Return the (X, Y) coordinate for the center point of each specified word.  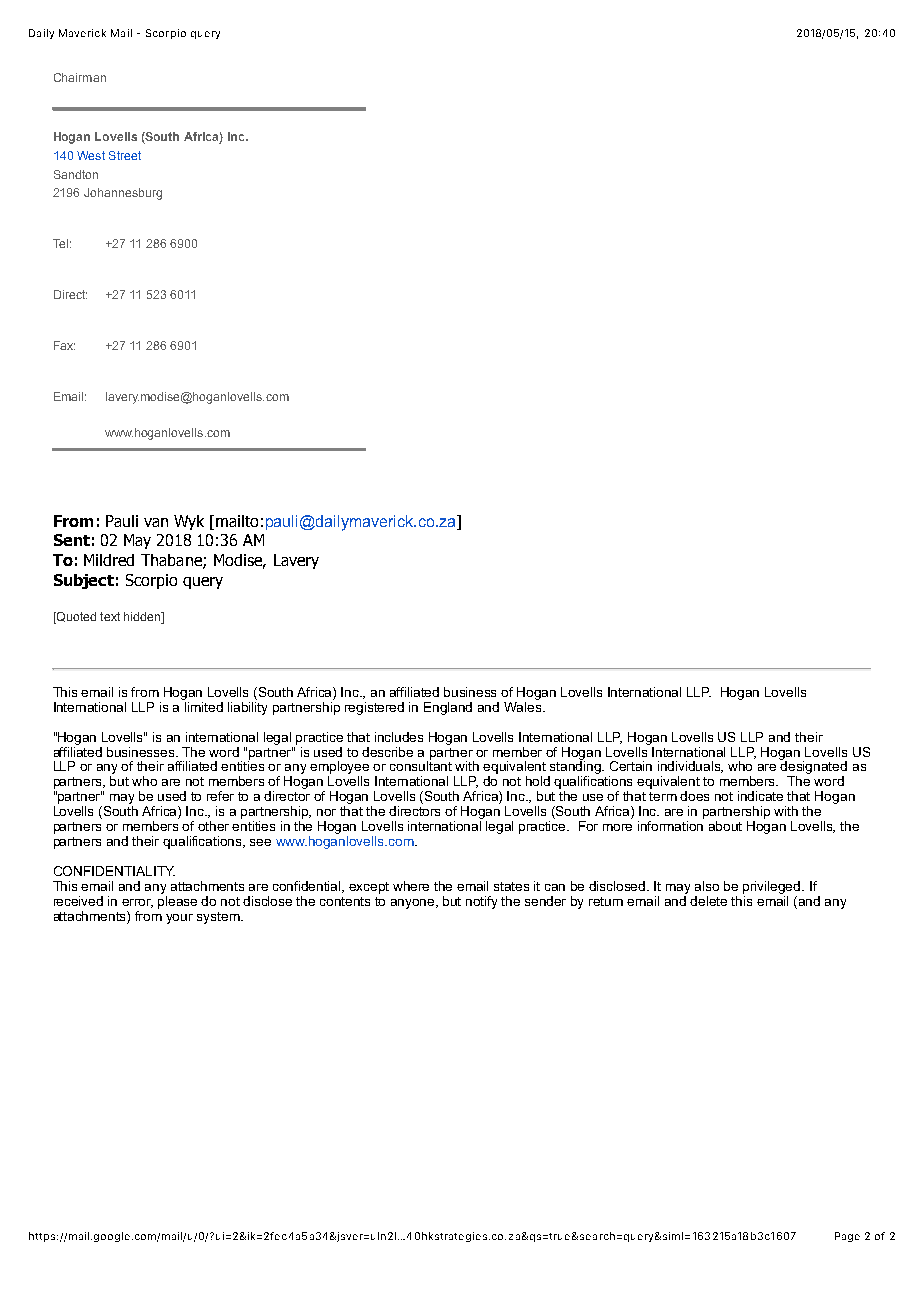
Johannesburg (123, 194)
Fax (64, 345)
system (219, 918)
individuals (690, 767)
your (179, 919)
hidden (143, 618)
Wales (524, 707)
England (448, 708)
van (156, 522)
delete (708, 901)
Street (125, 155)
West (91, 155)
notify (481, 902)
